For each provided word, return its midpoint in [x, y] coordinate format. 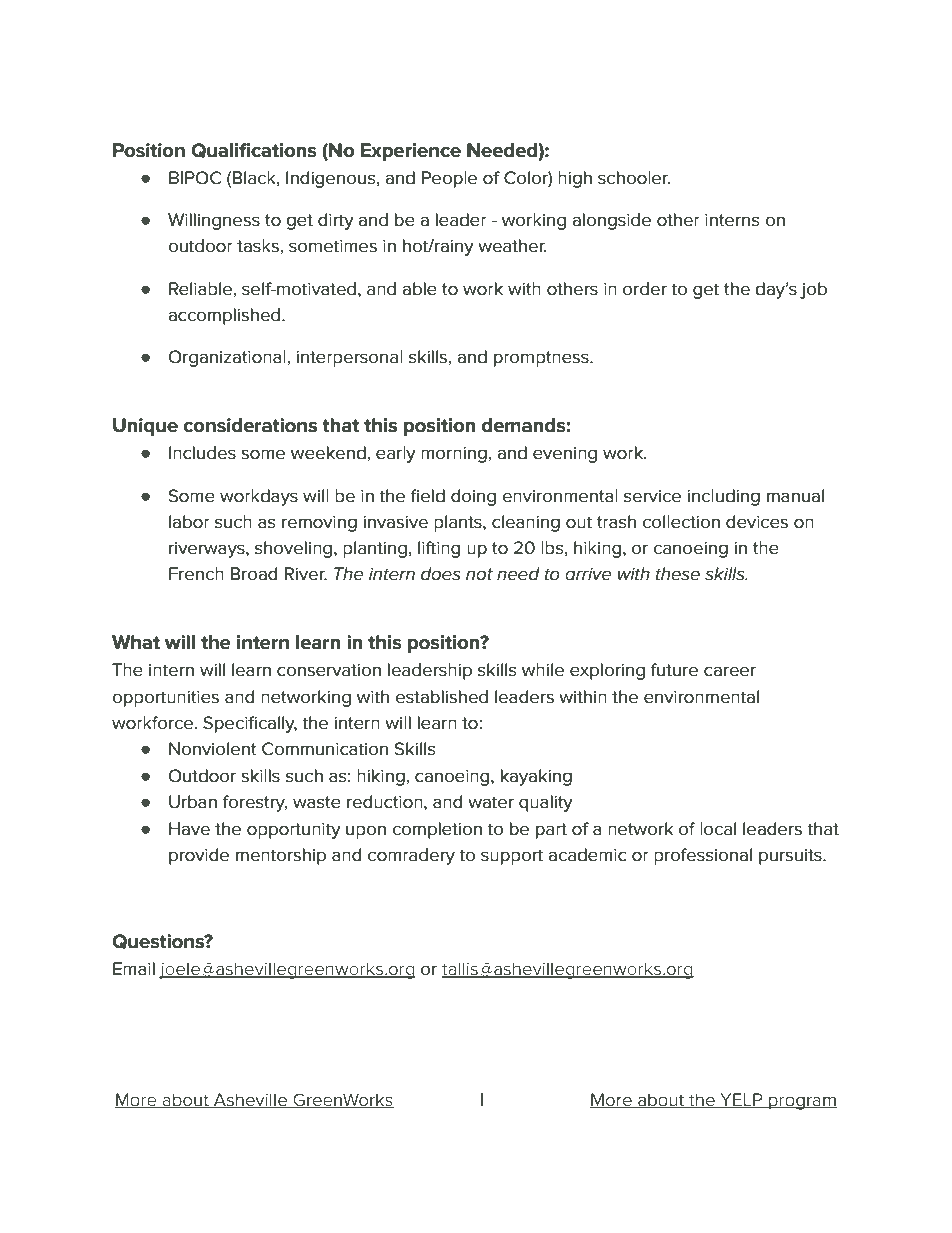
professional [703, 856]
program [802, 1103]
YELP [741, 1100]
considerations [250, 425]
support [512, 857]
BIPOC [195, 178]
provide [199, 856]
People [449, 179]
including [723, 497]
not [479, 574]
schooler [634, 178]
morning [454, 455]
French [196, 574]
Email [134, 969]
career [730, 671]
